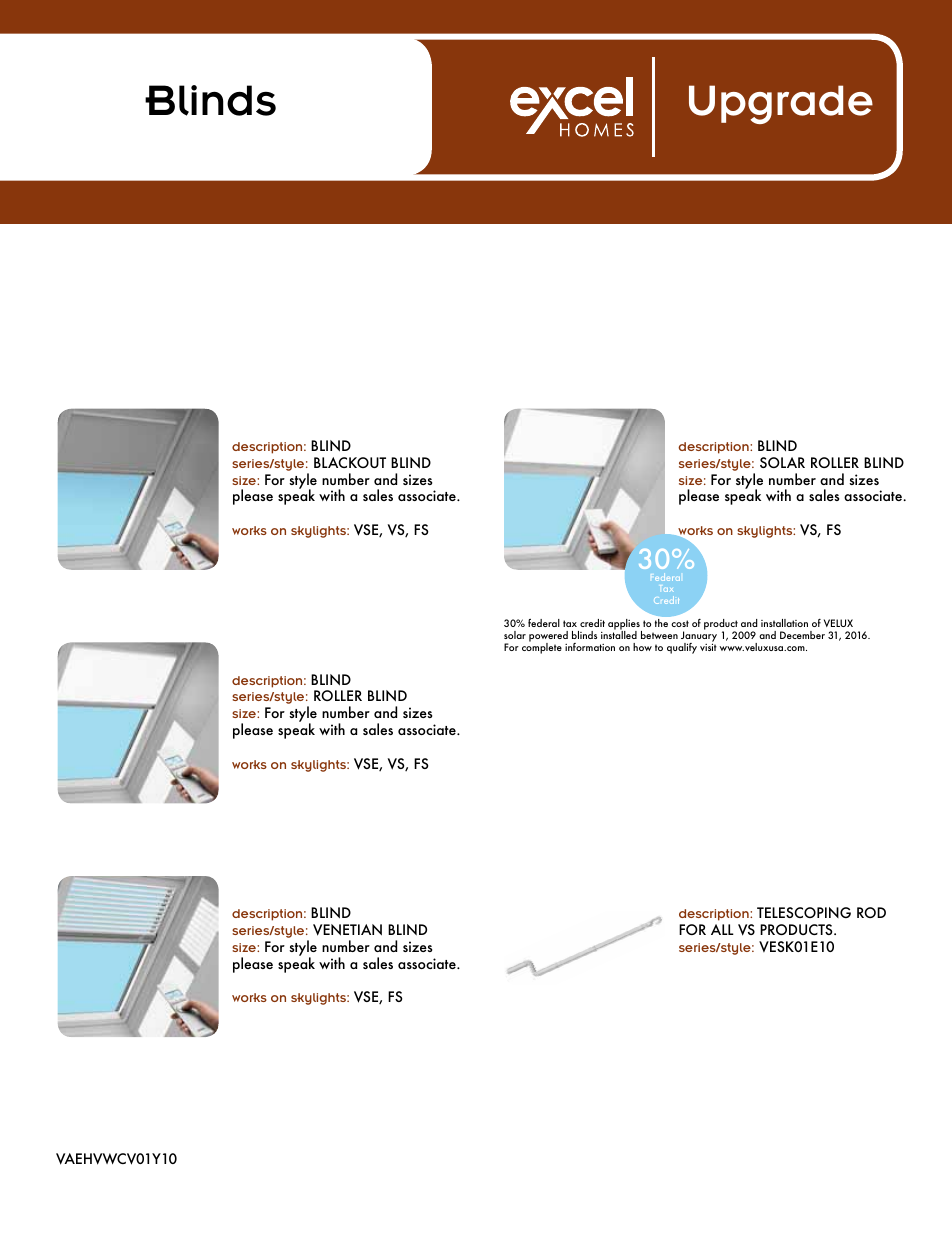 The height and width of the document is (1233, 952). I want to click on TELESCOPING, so click(804, 912).
